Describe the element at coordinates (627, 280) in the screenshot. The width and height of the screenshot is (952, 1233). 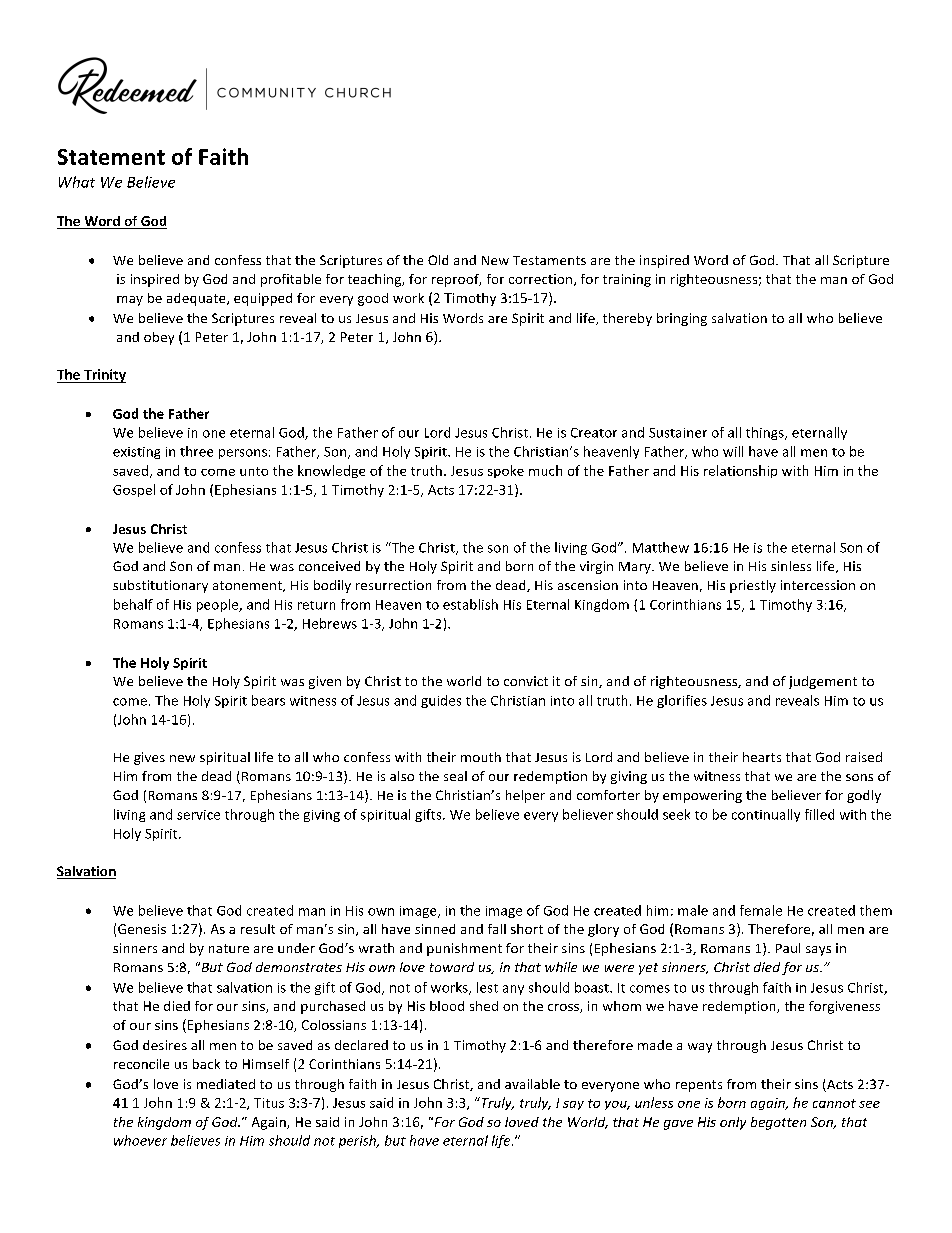
I see `training` at that location.
